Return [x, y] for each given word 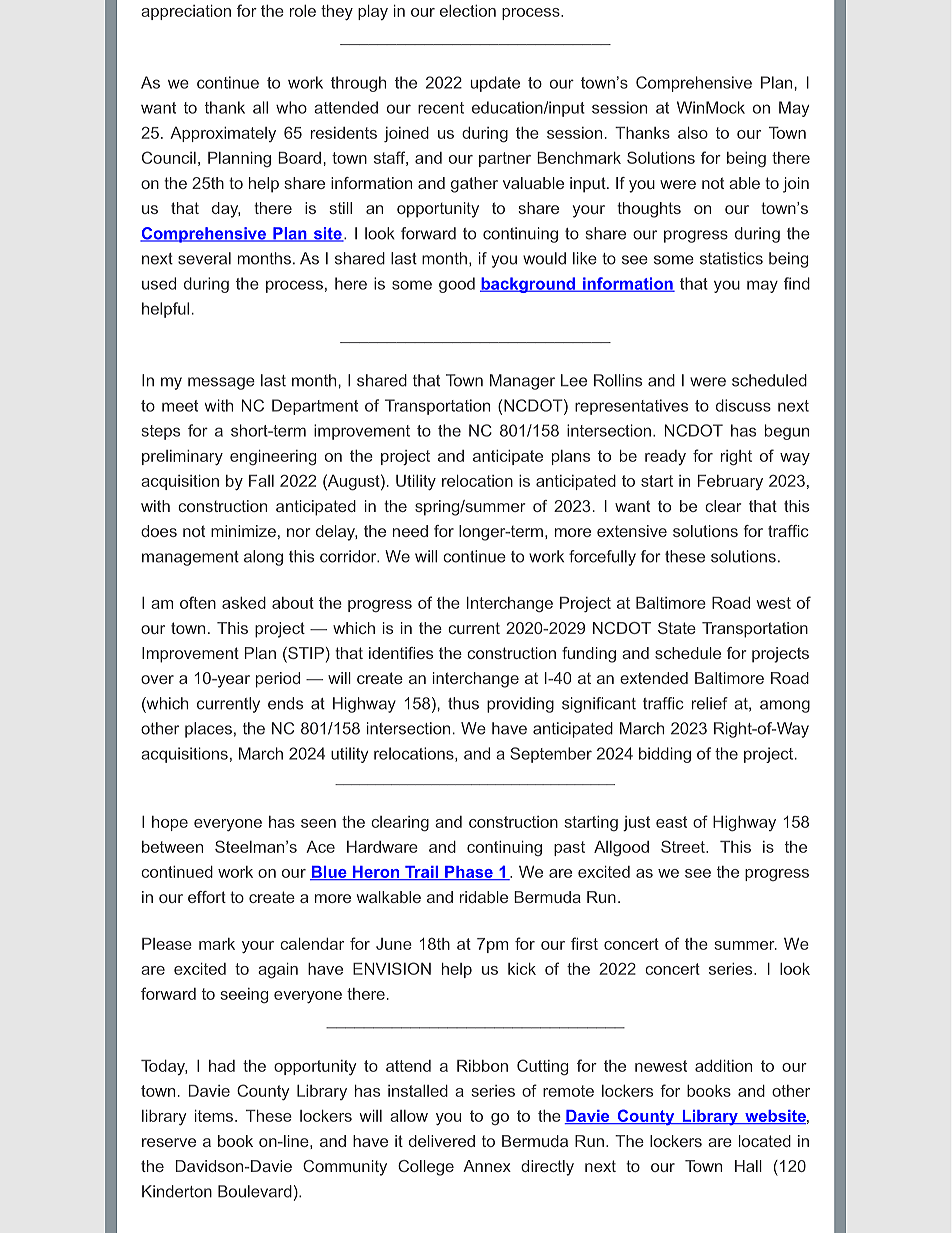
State [677, 628]
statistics [731, 258]
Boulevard [255, 1191]
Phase [469, 873]
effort [207, 897]
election [468, 11]
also [693, 133]
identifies [401, 653]
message [221, 383]
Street [684, 846]
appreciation [186, 12]
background [529, 285]
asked [244, 603]
